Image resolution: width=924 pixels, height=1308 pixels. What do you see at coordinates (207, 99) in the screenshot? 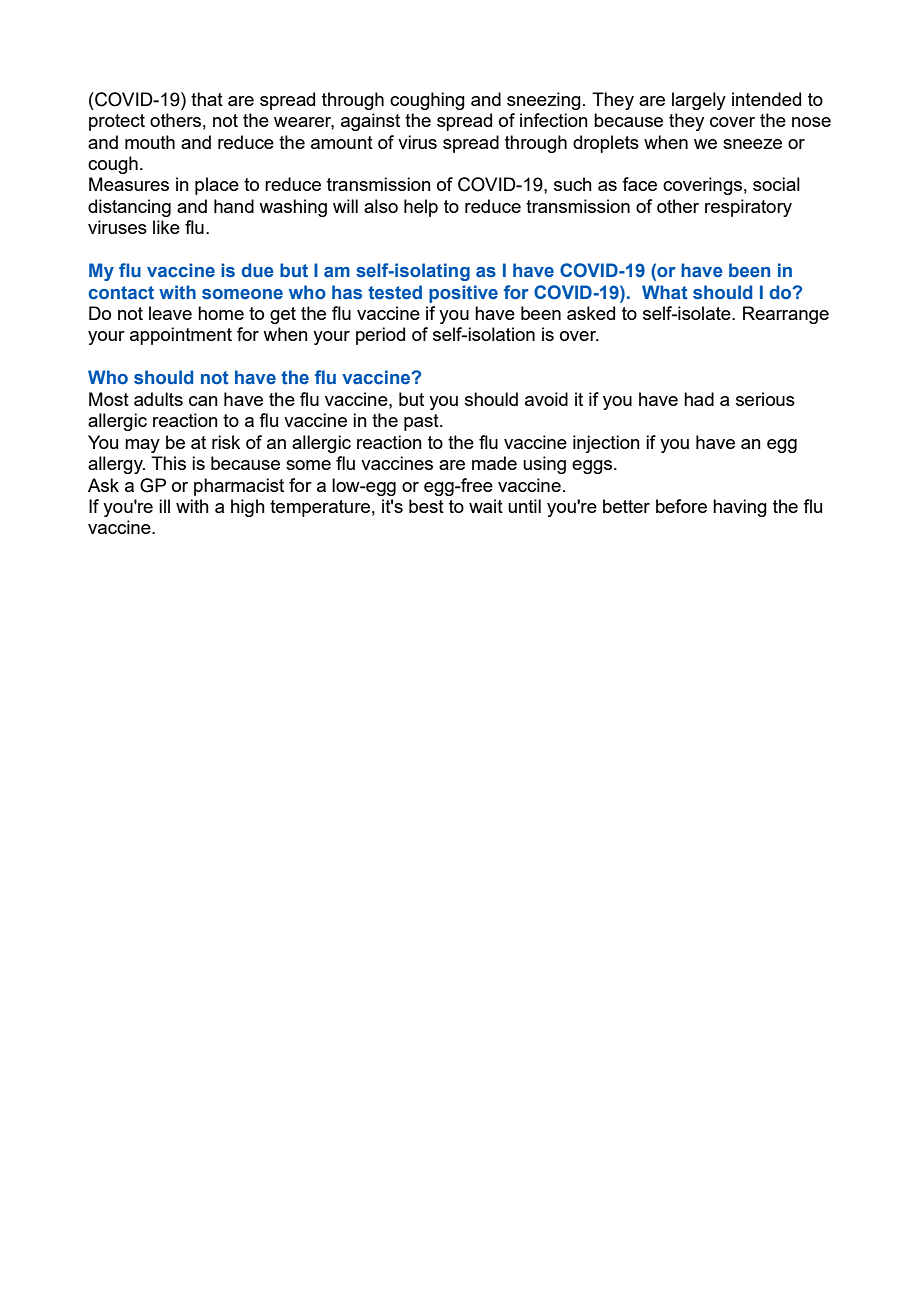
I see `that` at bounding box center [207, 99].
